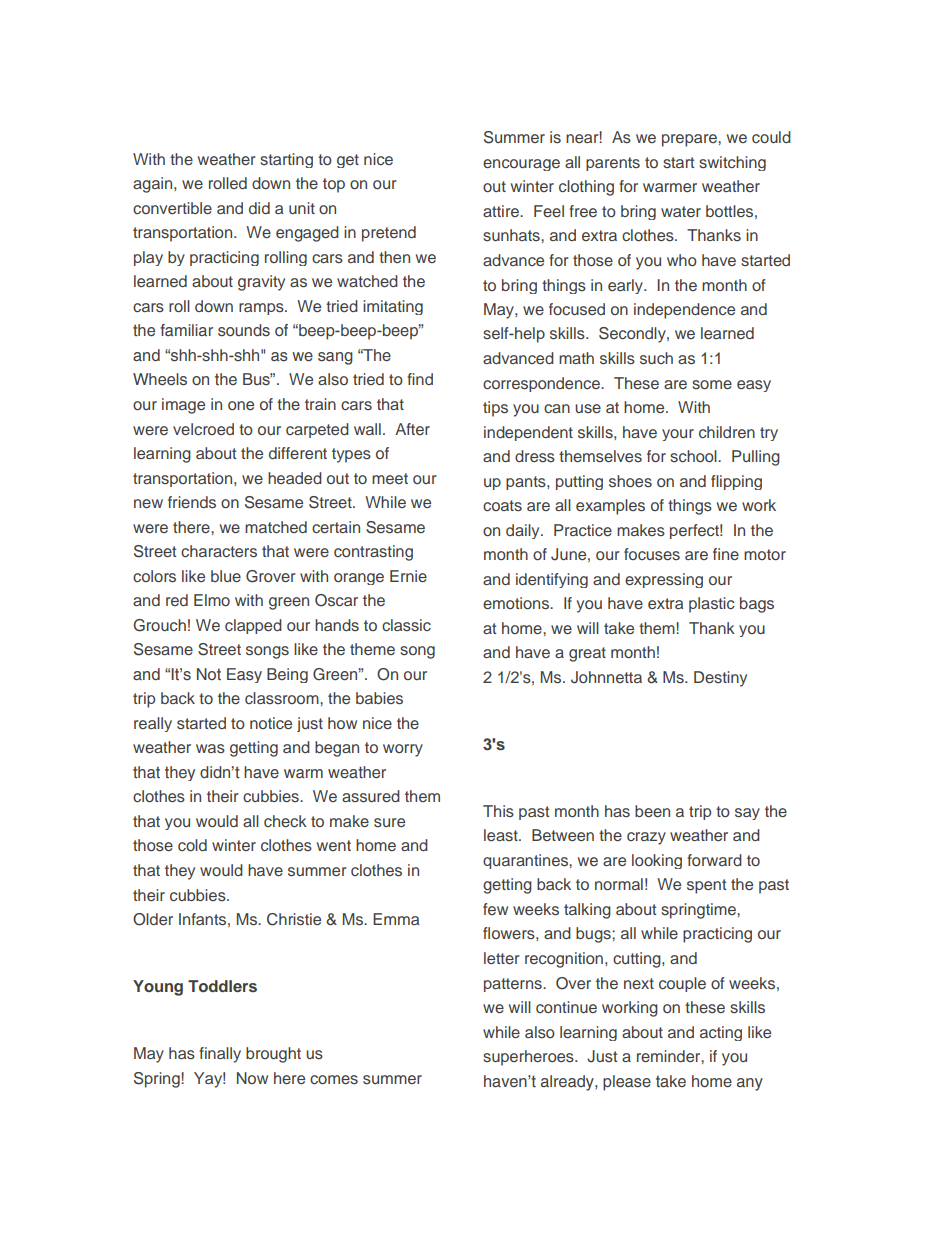 This screenshot has width=952, height=1233. Describe the element at coordinates (212, 600) in the screenshot. I see `Elmo` at that location.
